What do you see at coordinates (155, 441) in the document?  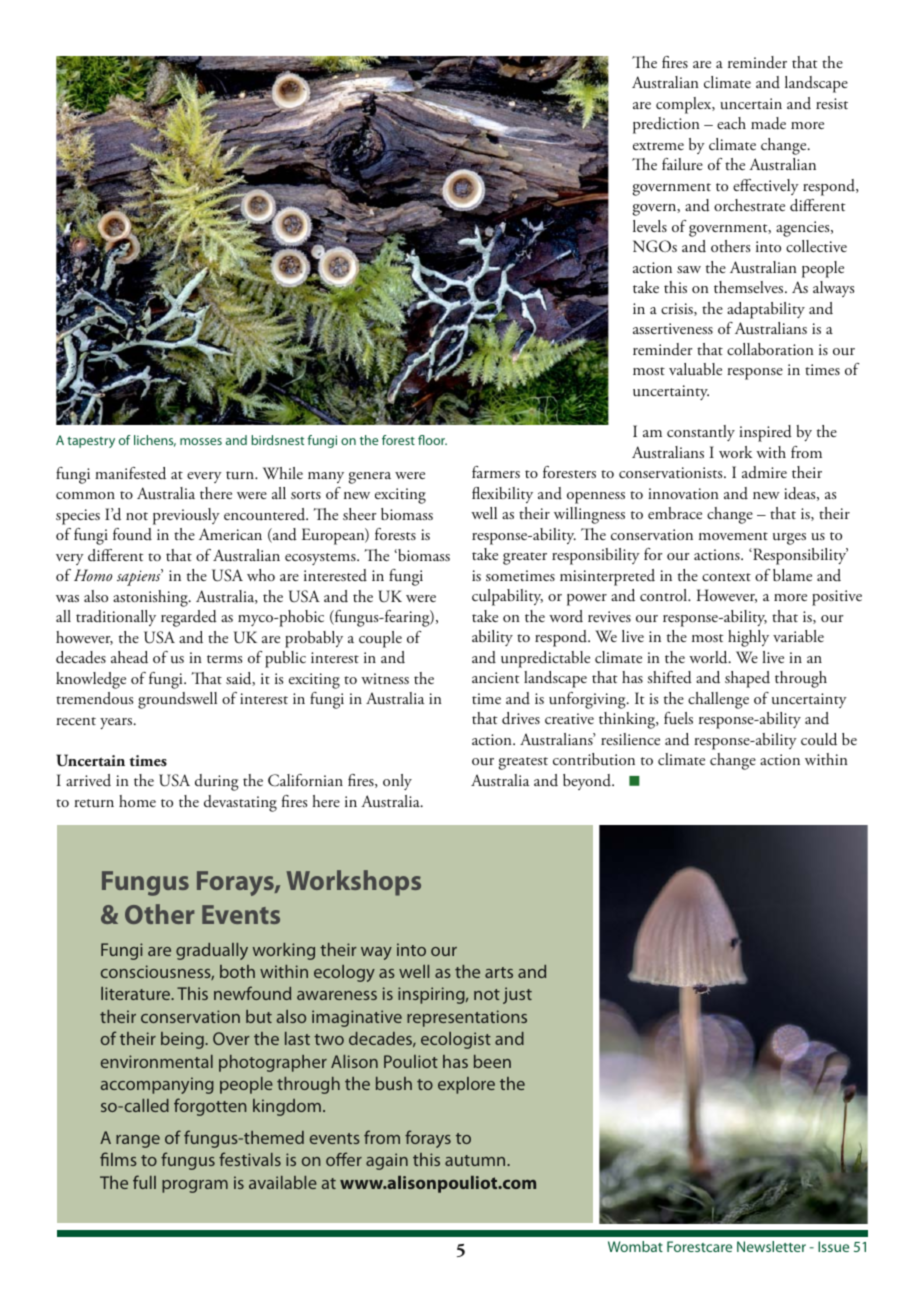 I see `lichens` at bounding box center [155, 441].
